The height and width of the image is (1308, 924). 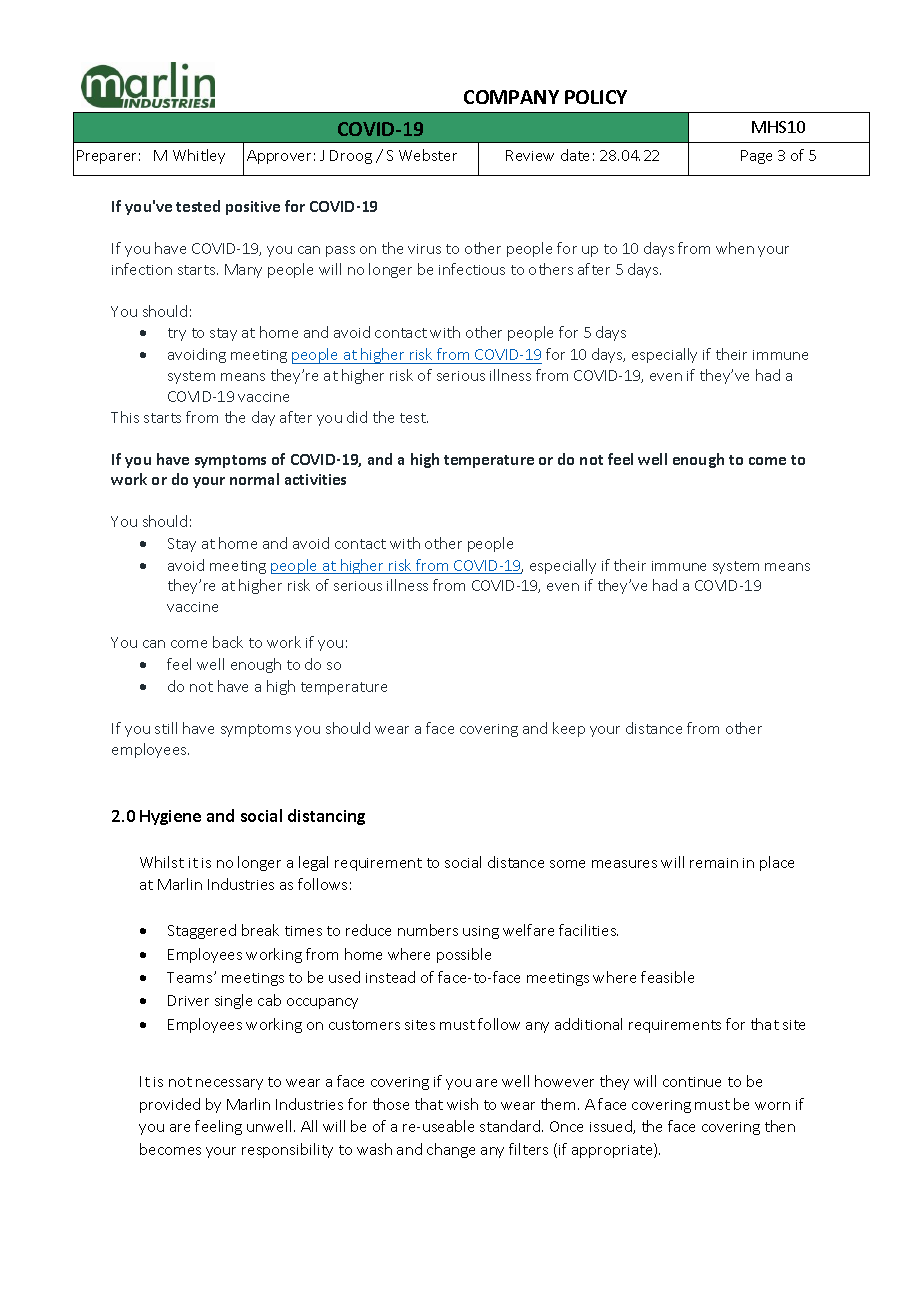 What do you see at coordinates (254, 479) in the image?
I see `normal` at bounding box center [254, 479].
